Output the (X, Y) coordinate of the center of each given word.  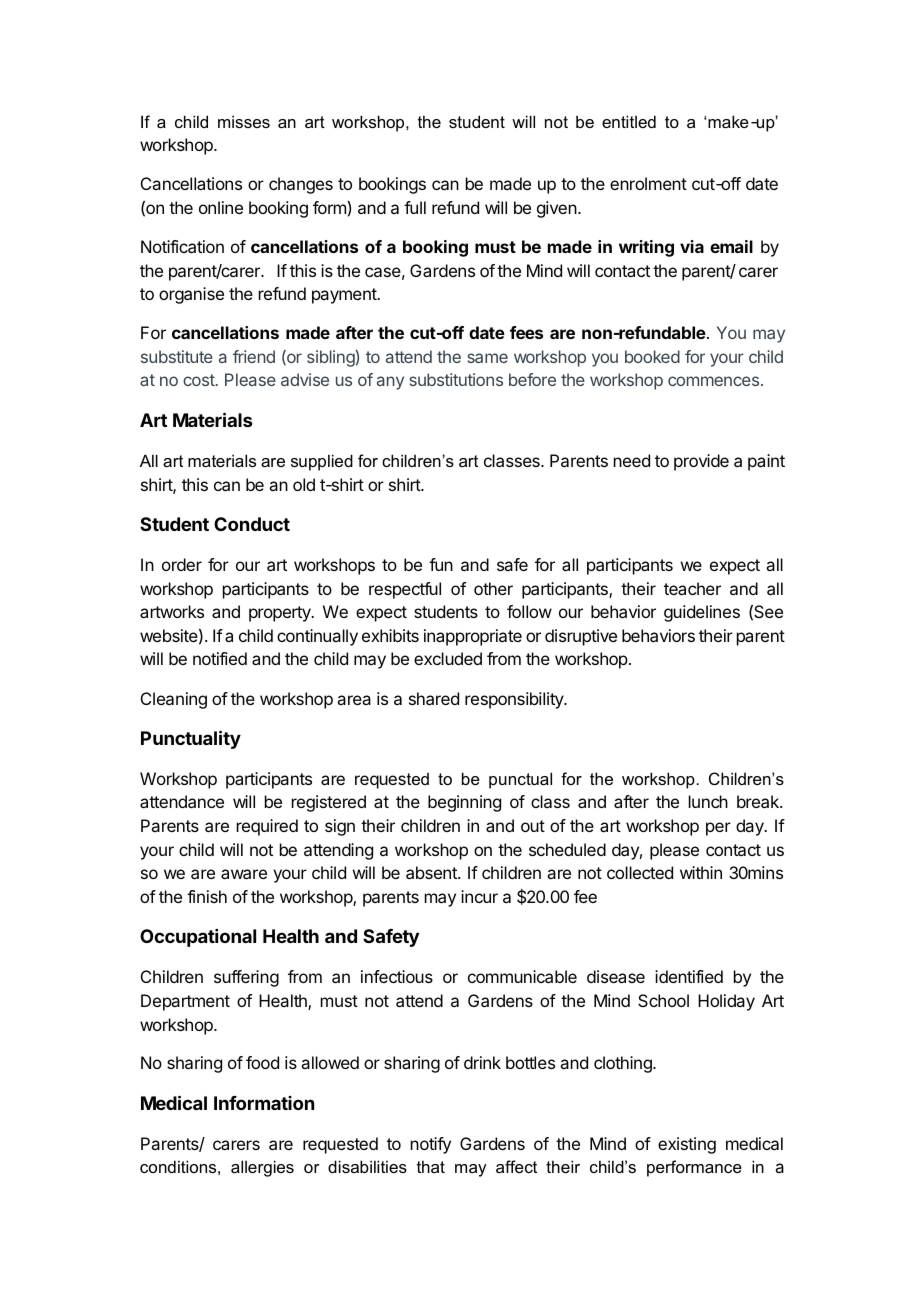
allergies (262, 1168)
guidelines (702, 613)
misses (244, 121)
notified (220, 658)
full (415, 207)
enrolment (648, 183)
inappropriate (473, 637)
